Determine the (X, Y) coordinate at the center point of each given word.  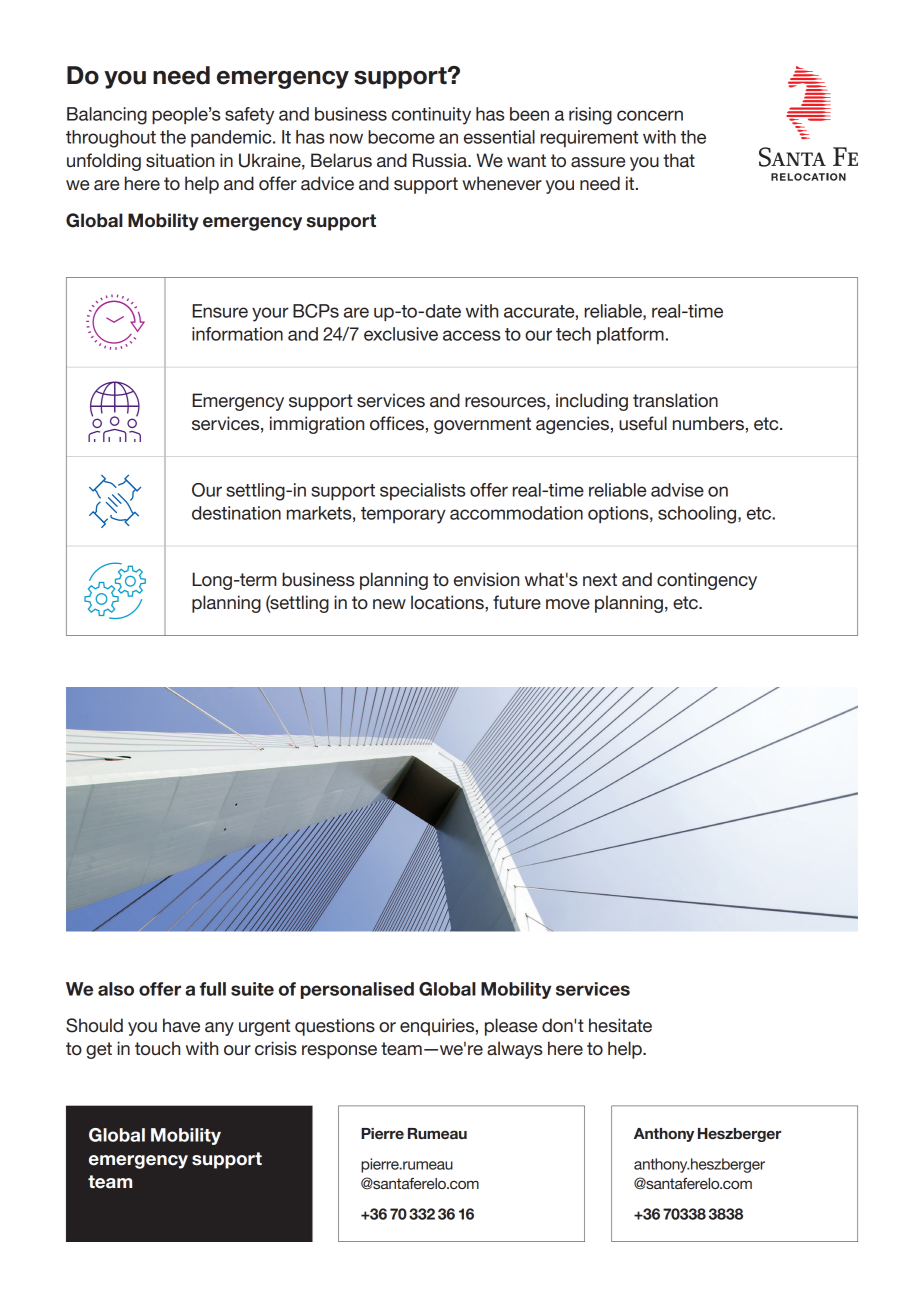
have (181, 1025)
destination (236, 513)
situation (180, 160)
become (401, 137)
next (600, 580)
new (389, 604)
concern (650, 115)
